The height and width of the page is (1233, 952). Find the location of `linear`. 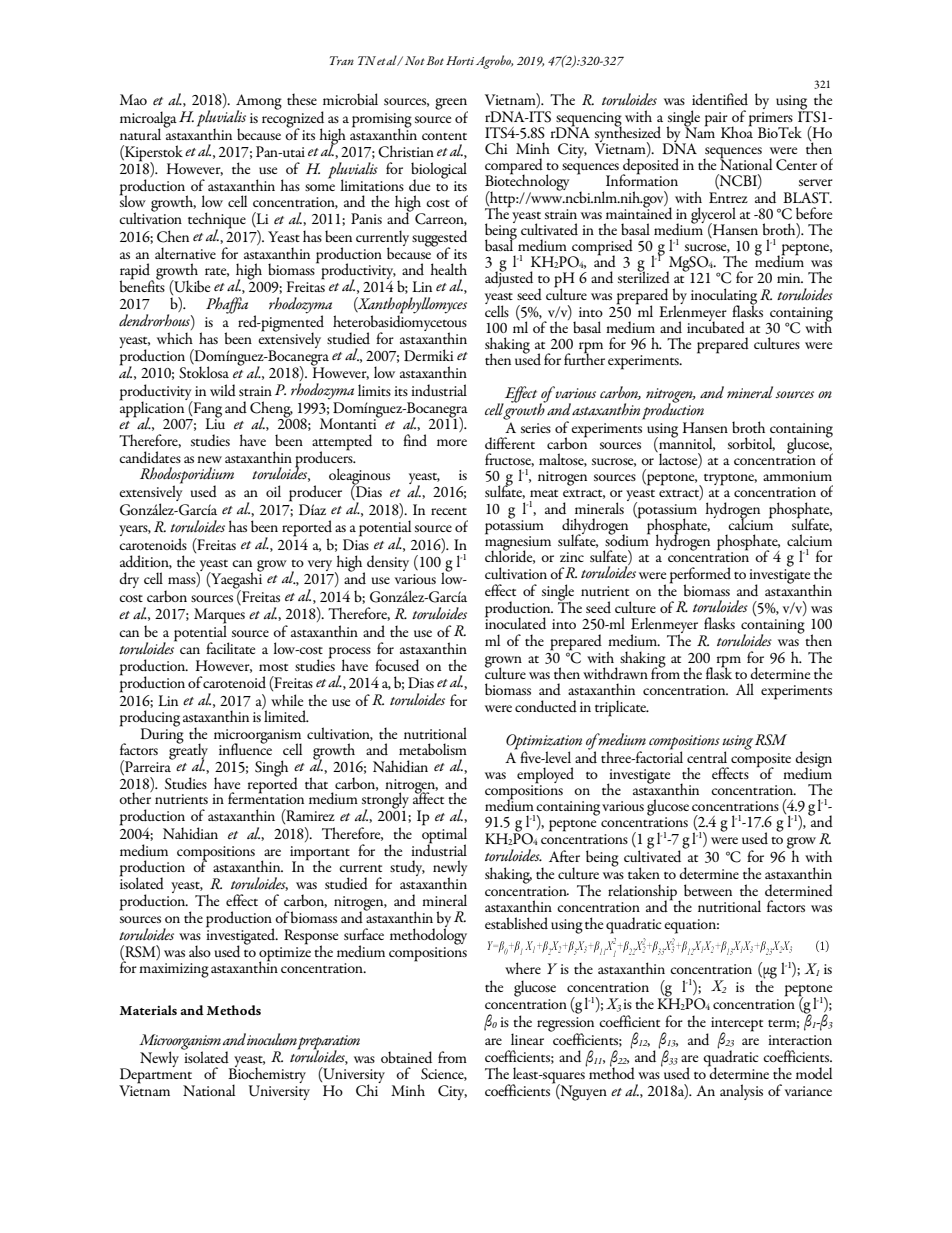

linear is located at coordinates (527, 1039).
